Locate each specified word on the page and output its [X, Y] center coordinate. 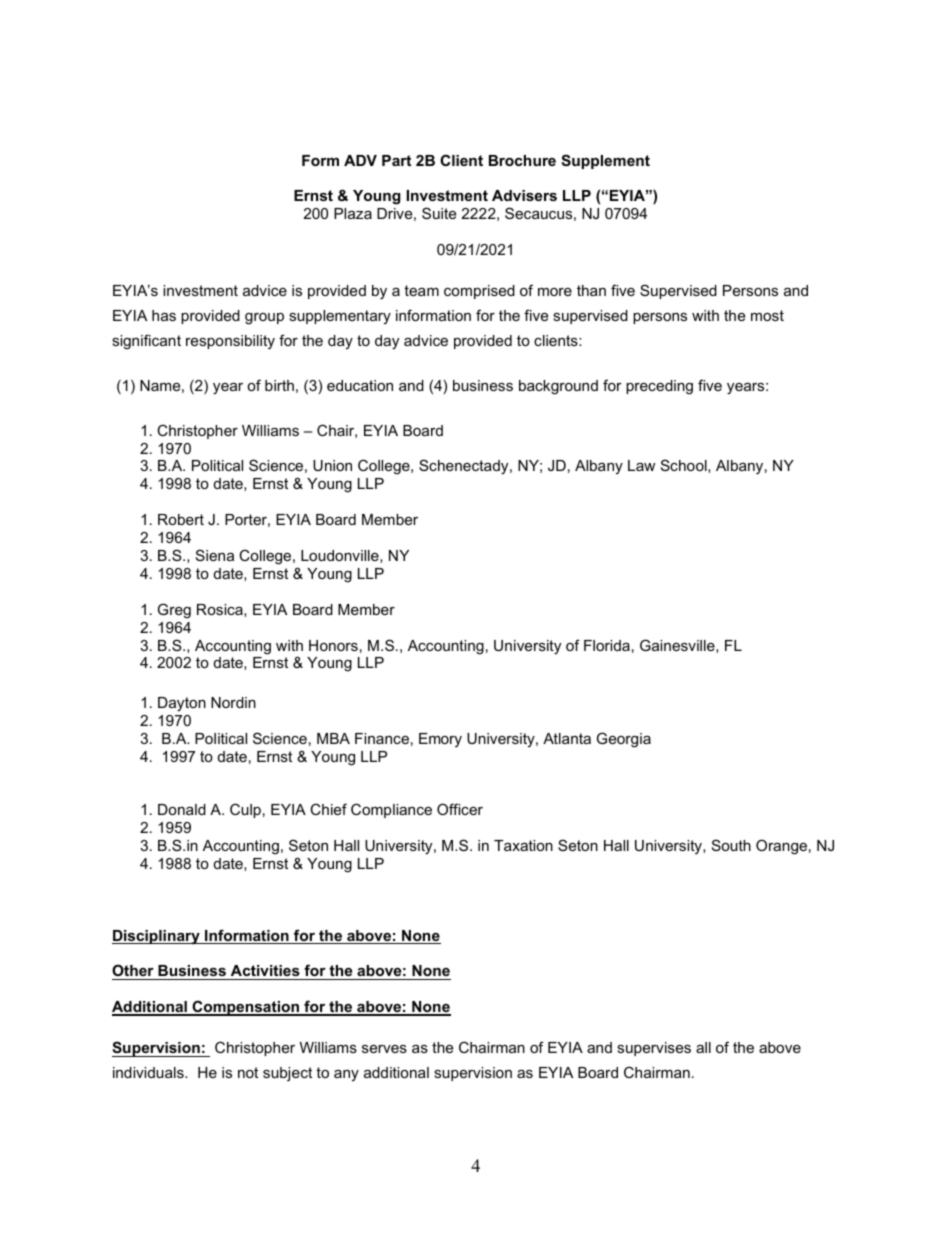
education [360, 385]
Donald [182, 809]
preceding [659, 387]
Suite [439, 213]
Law [641, 465]
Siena [215, 555]
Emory [440, 740]
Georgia [624, 740]
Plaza [353, 213]
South [731, 845]
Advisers [524, 195]
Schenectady [465, 467]
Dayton [182, 704]
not [248, 1072]
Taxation [523, 845]
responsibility [230, 342]
